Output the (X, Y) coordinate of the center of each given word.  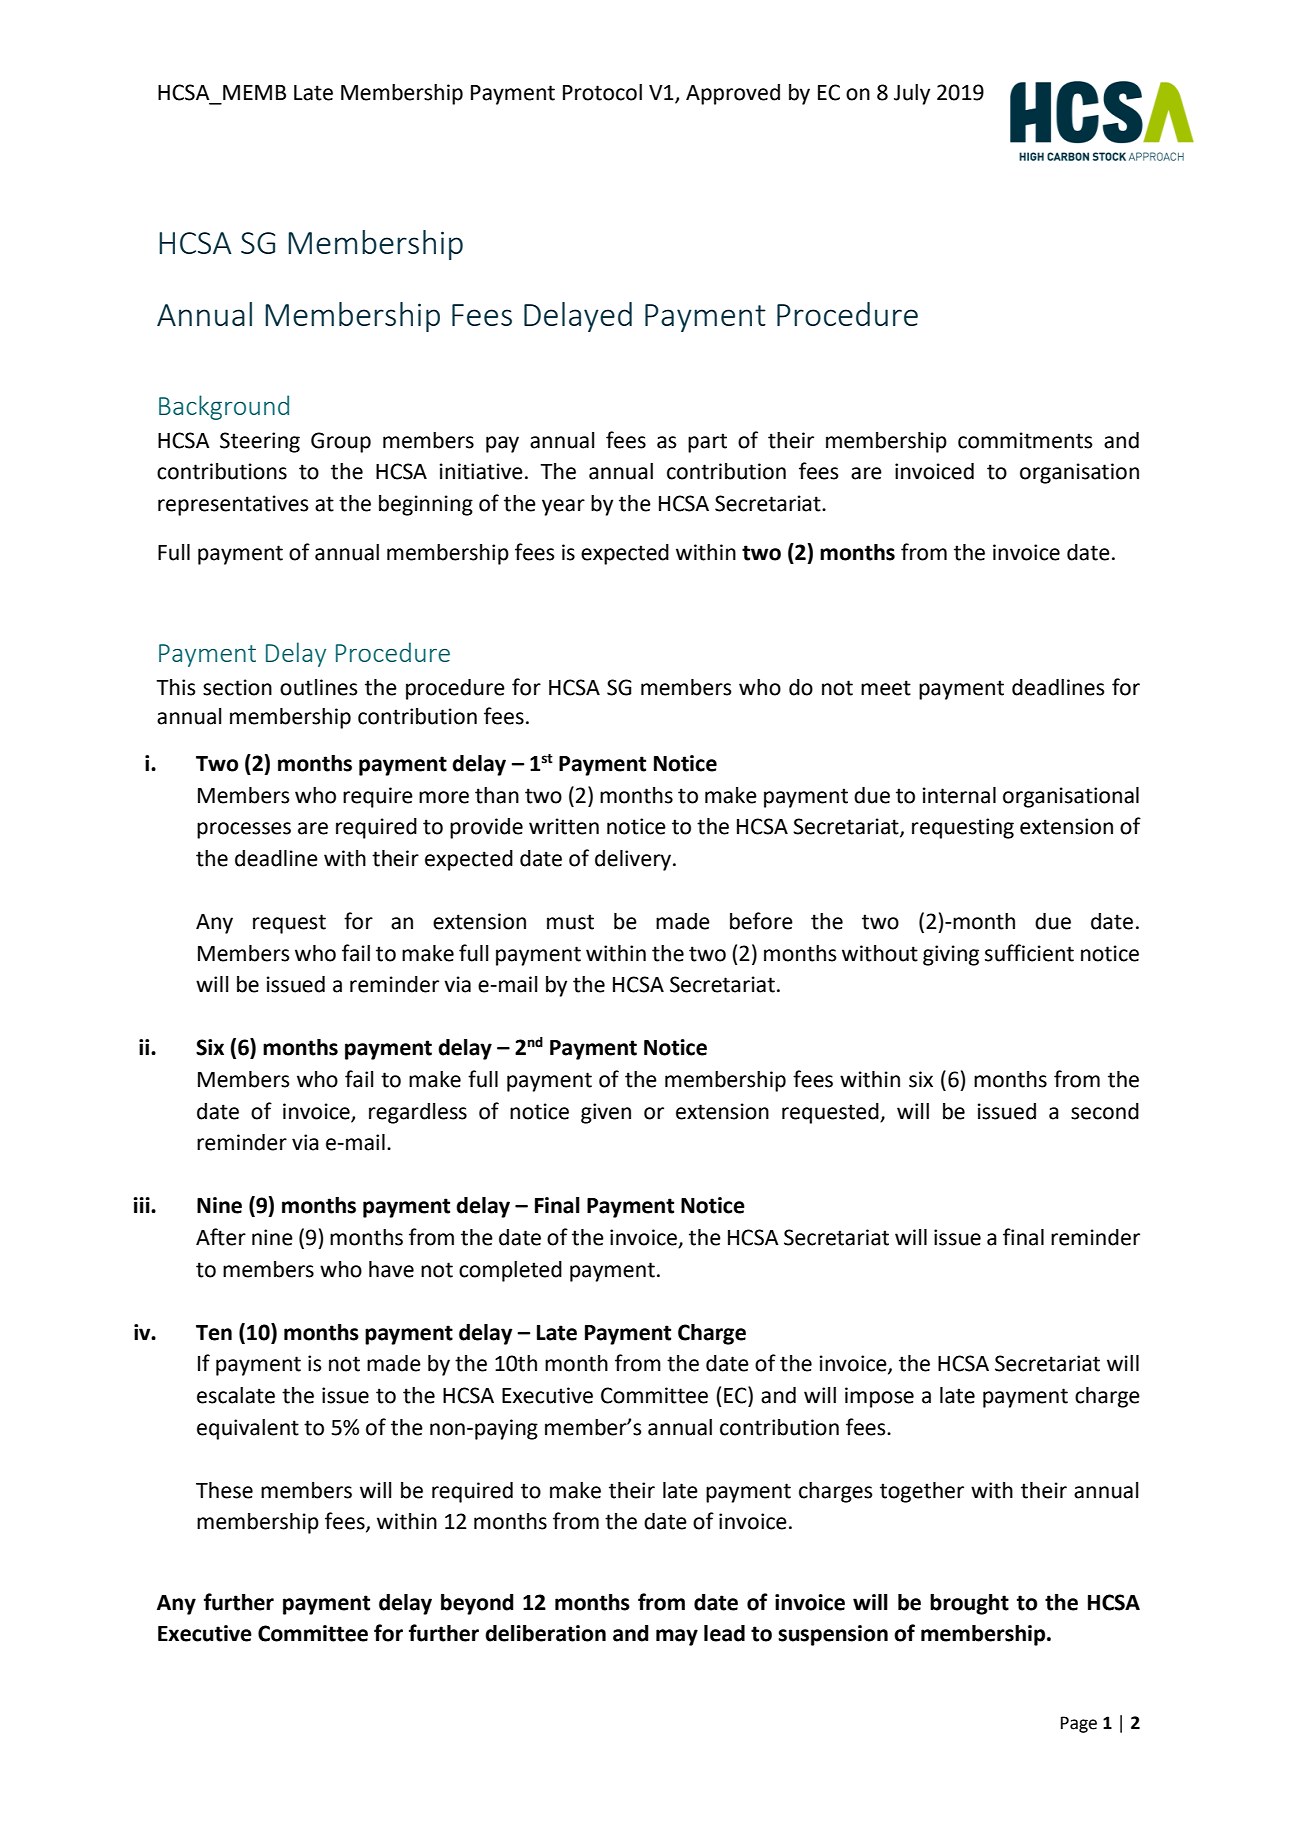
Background (224, 407)
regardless (418, 1113)
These (224, 1490)
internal (959, 795)
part (707, 443)
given (606, 1113)
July (912, 94)
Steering (260, 442)
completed (510, 1271)
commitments (1025, 440)
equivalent (248, 1429)
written (564, 826)
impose (879, 1397)
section (237, 687)
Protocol (602, 92)
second (1105, 1111)
